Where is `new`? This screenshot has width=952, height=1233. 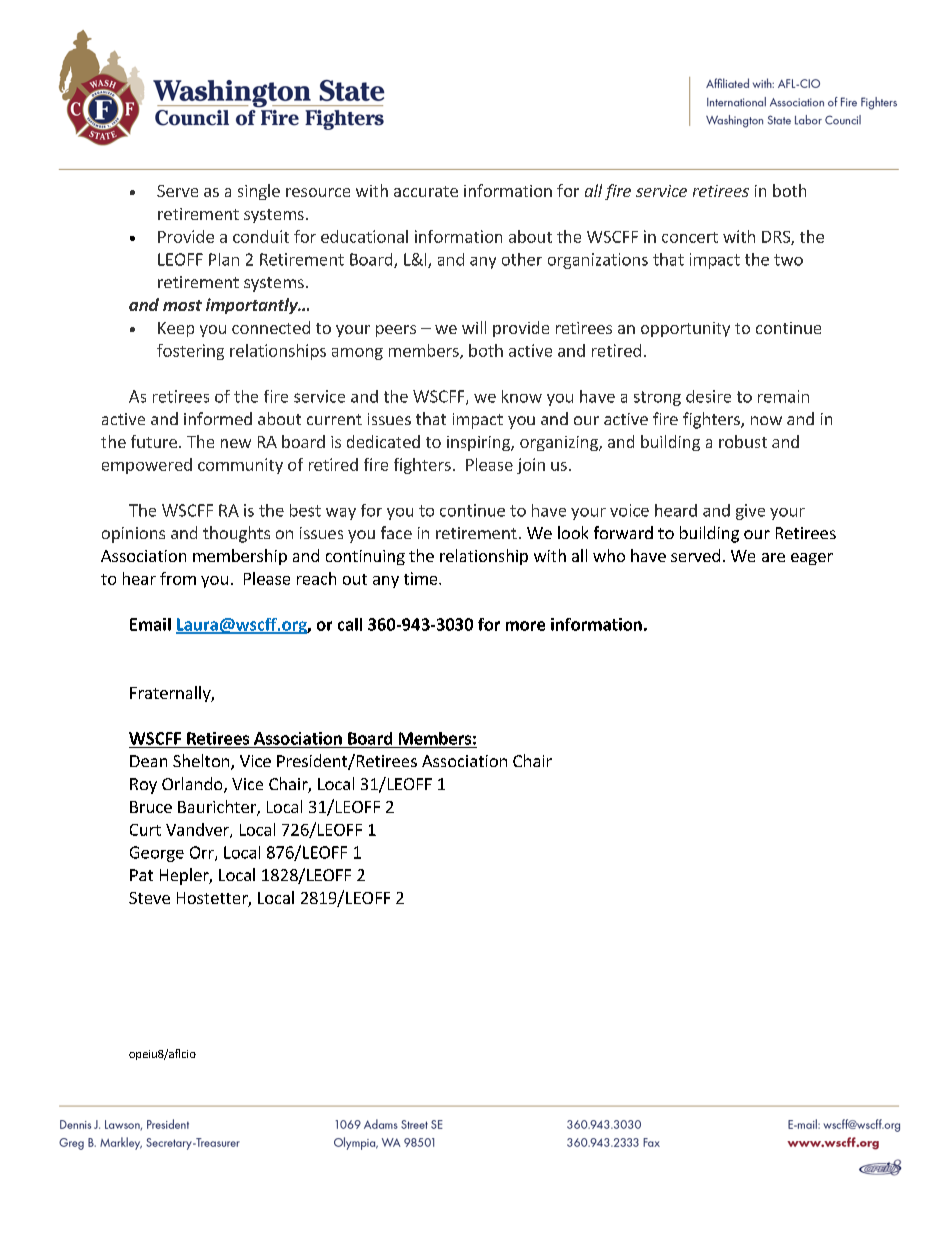 new is located at coordinates (236, 443).
